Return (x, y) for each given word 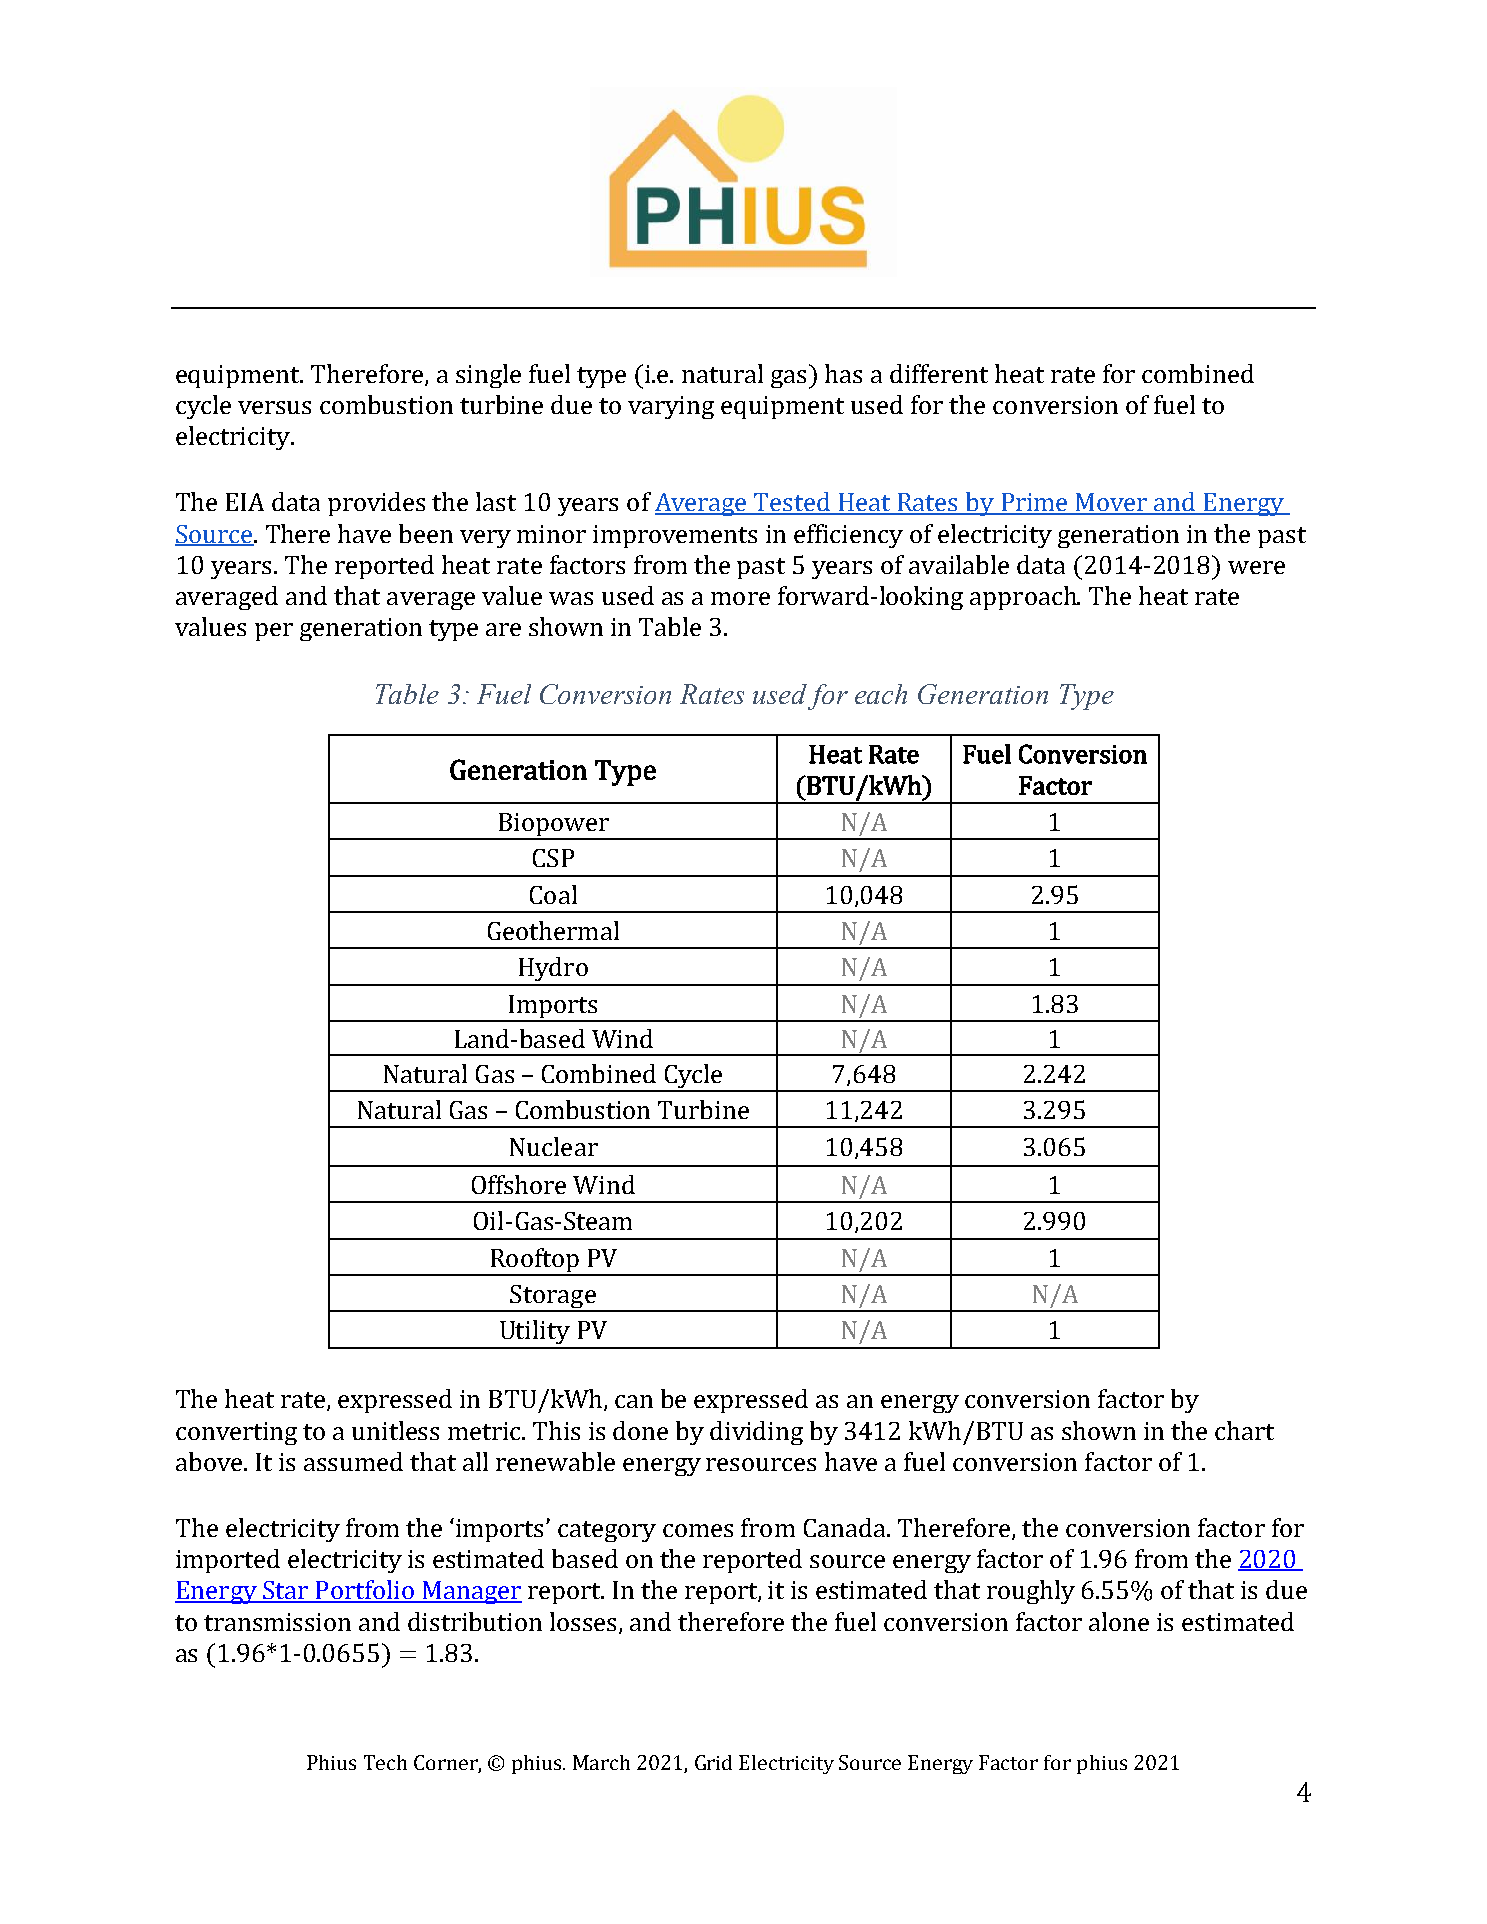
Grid (713, 1762)
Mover (1112, 503)
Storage (553, 1298)
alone (1119, 1621)
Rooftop (534, 1261)
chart (1244, 1430)
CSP (553, 858)
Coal (553, 894)
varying (671, 407)
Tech (385, 1762)
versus (274, 407)
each (881, 694)
